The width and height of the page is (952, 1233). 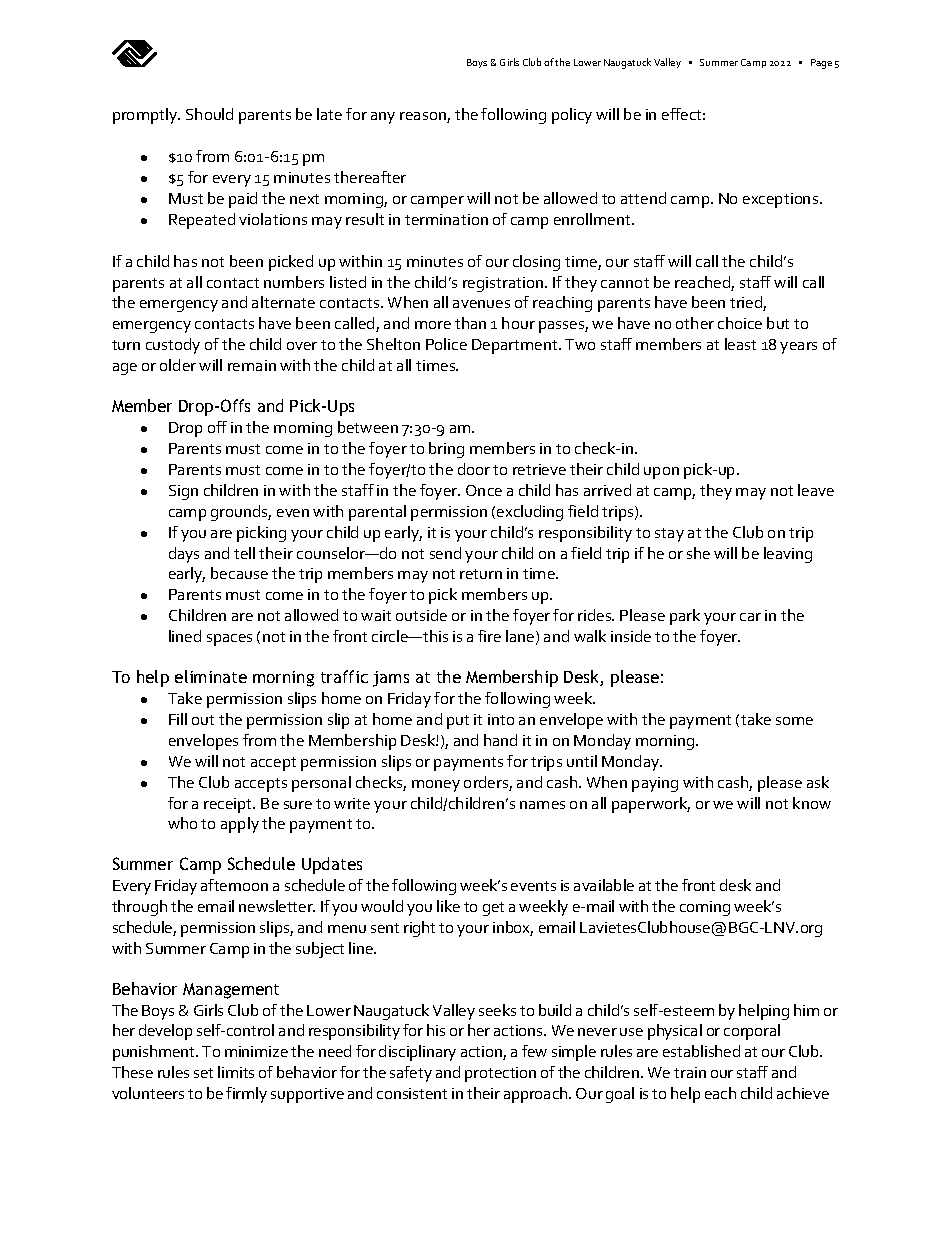 I want to click on get, so click(x=493, y=909).
